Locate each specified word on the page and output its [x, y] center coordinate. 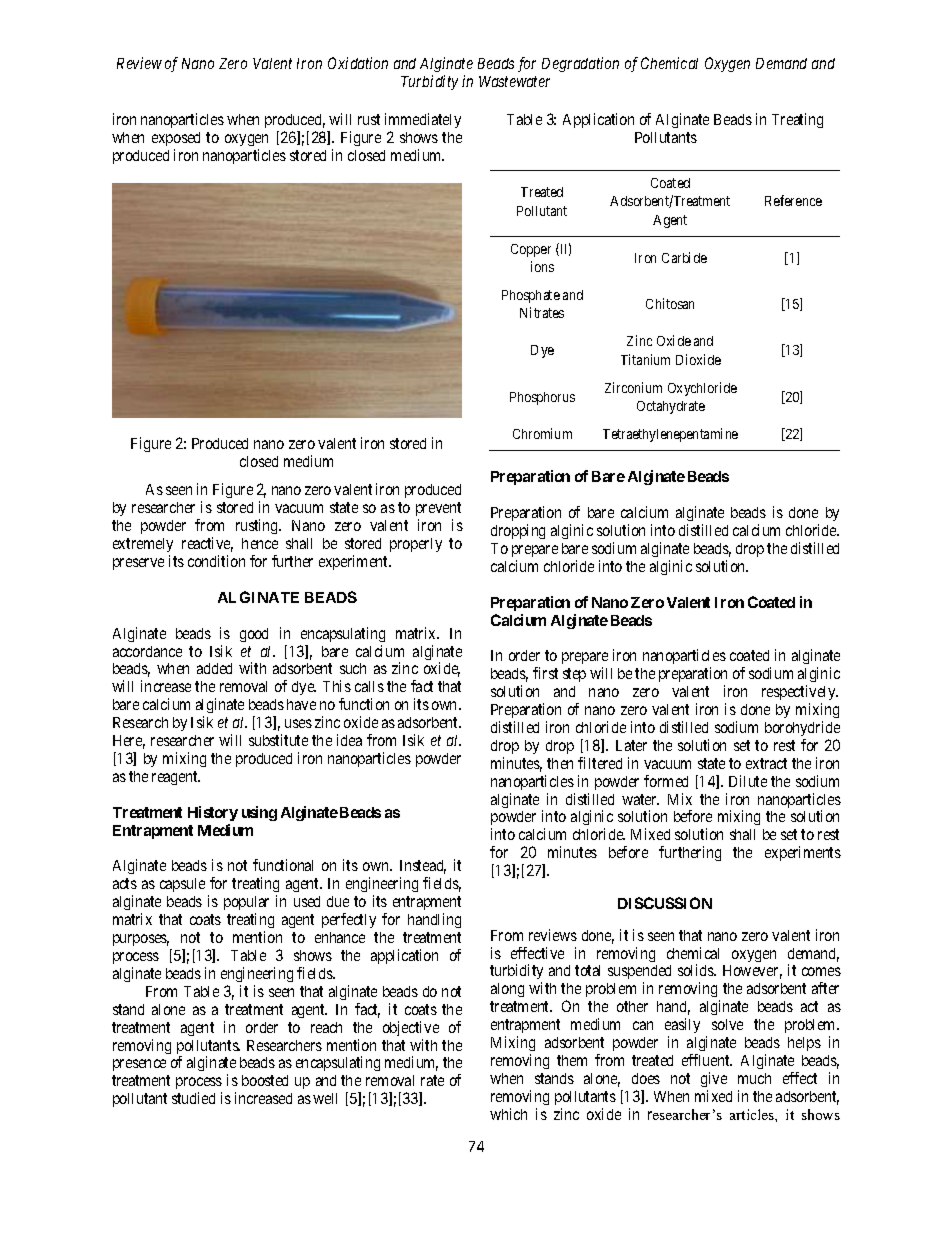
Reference [793, 200]
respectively [800, 692]
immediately [423, 122]
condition [216, 561]
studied [193, 1098]
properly [416, 545]
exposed [176, 141]
